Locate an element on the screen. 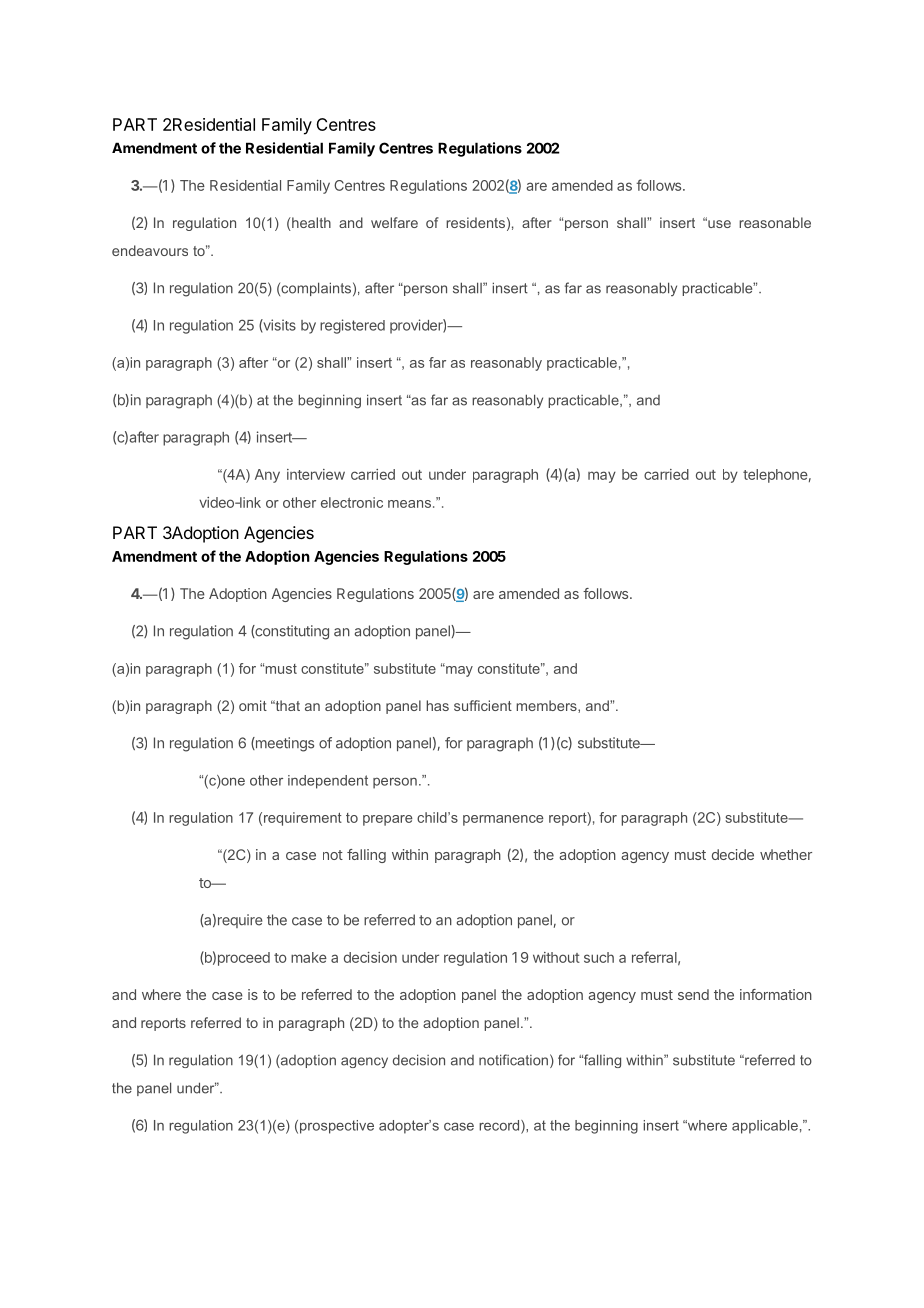  members is located at coordinates (547, 706).
